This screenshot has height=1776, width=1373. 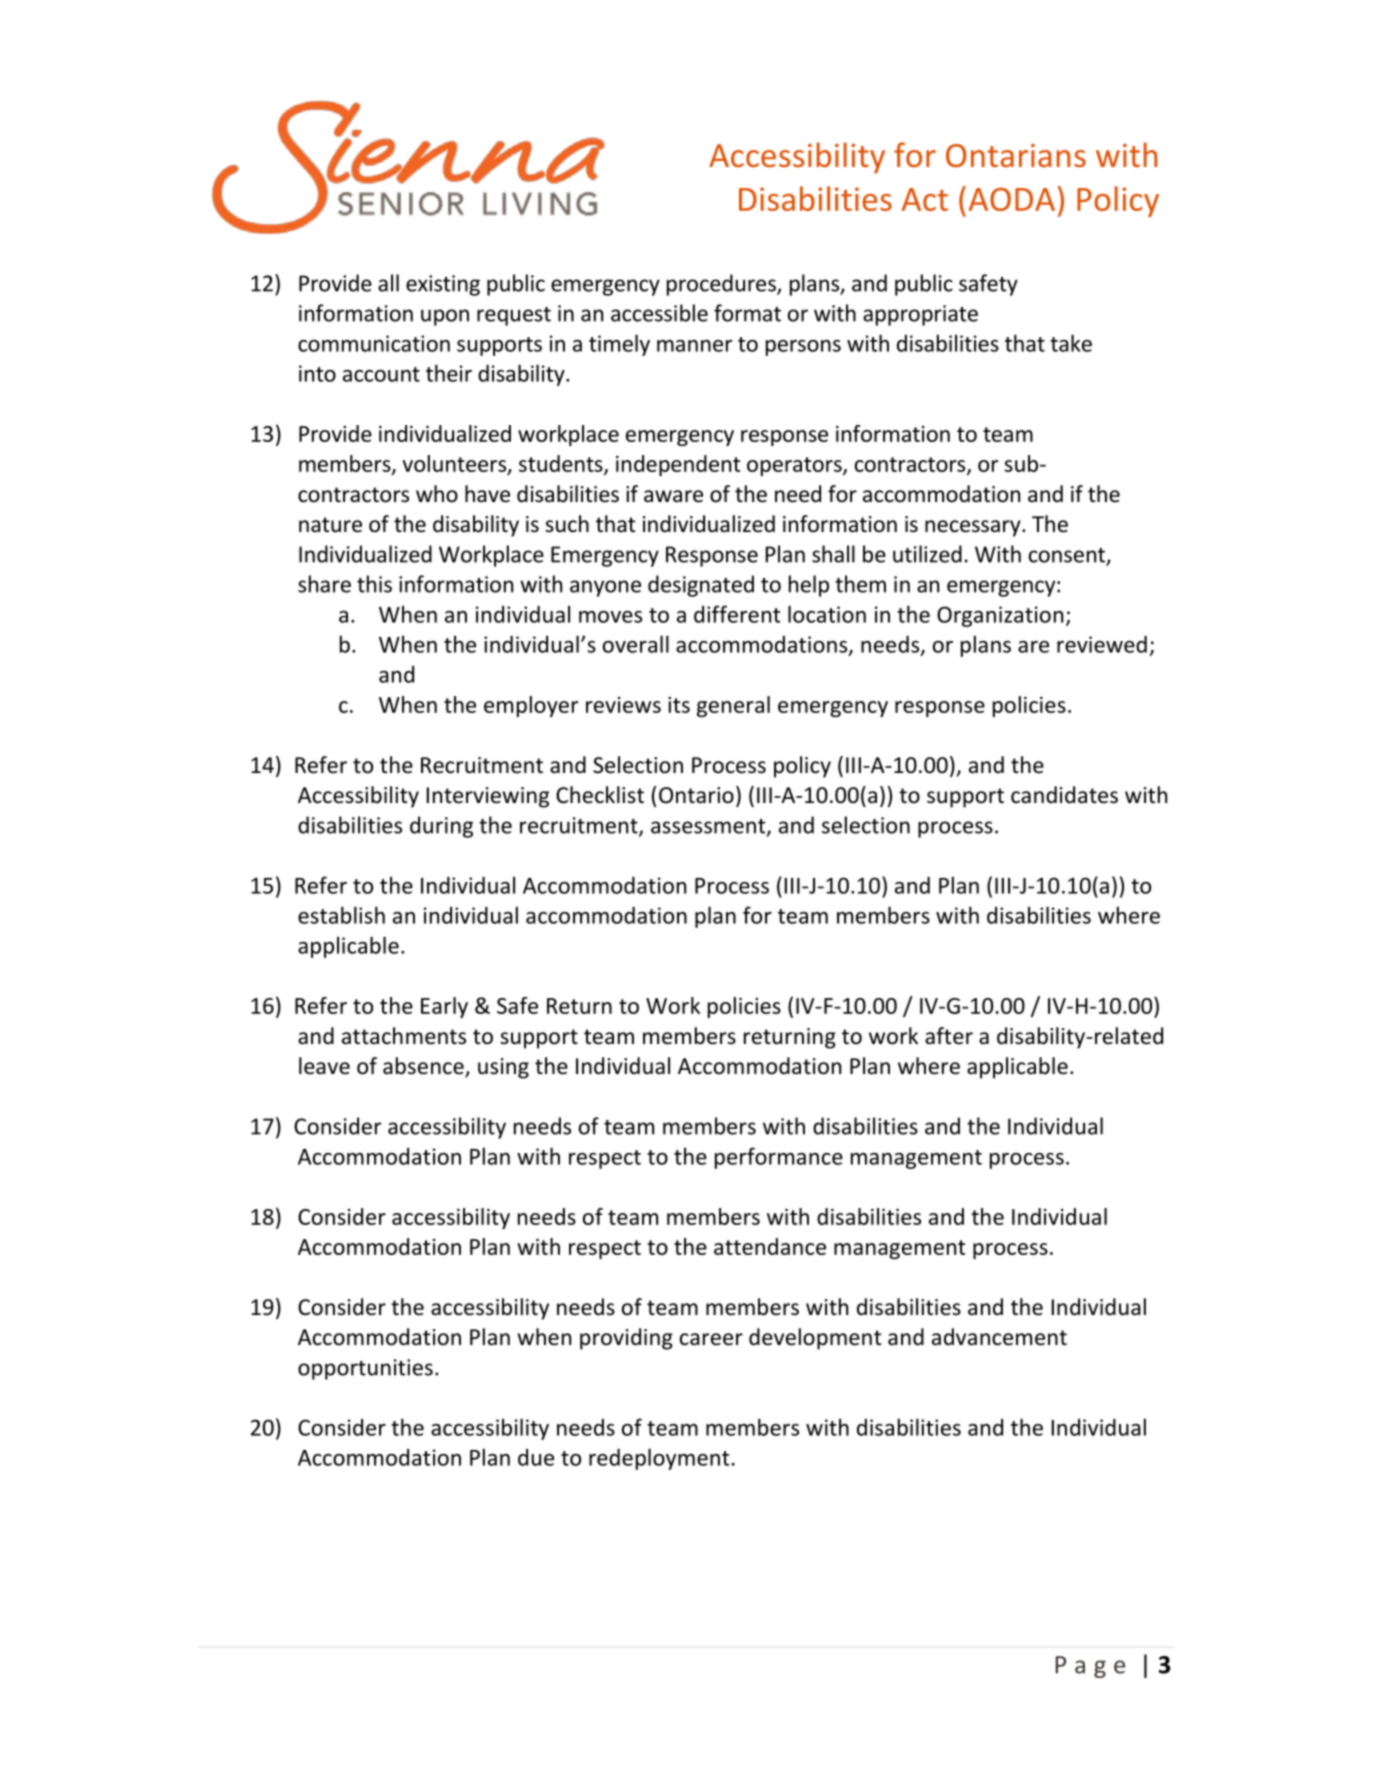 I want to click on establish, so click(x=341, y=915).
